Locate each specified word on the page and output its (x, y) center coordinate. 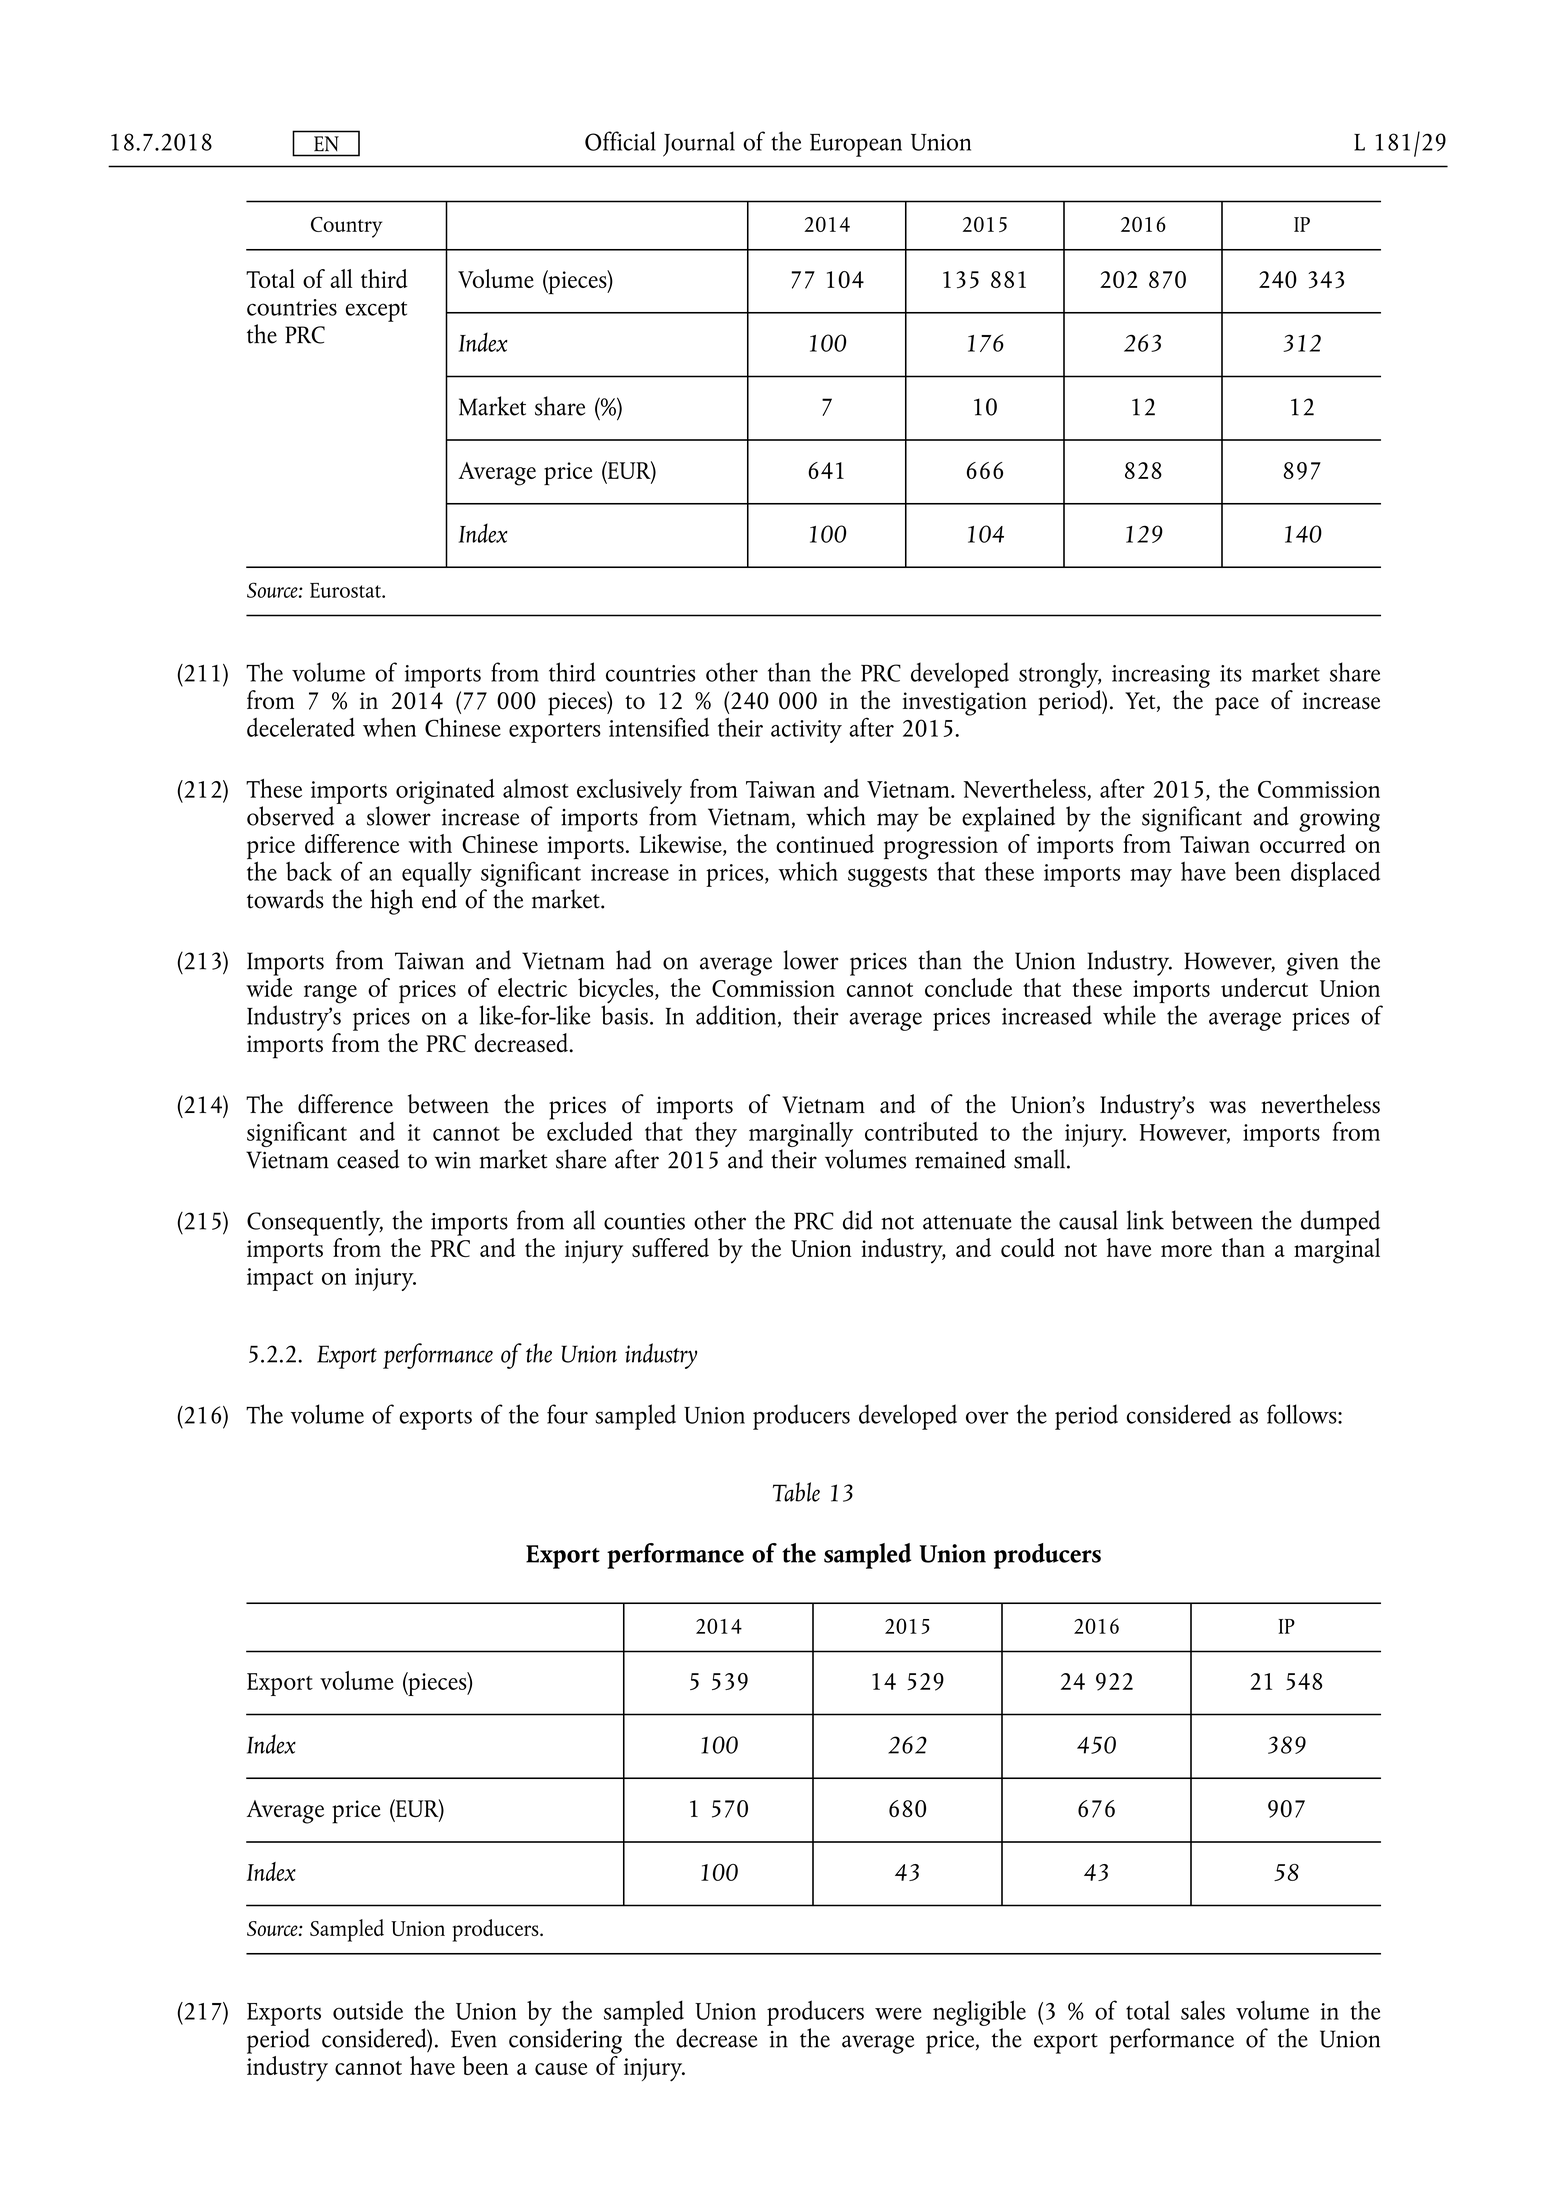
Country (346, 227)
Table (796, 1492)
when (389, 727)
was (1227, 1107)
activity (806, 731)
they (716, 1134)
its (1231, 673)
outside (368, 2010)
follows (1303, 1414)
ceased (368, 1159)
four (567, 1414)
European (856, 145)
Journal (699, 144)
